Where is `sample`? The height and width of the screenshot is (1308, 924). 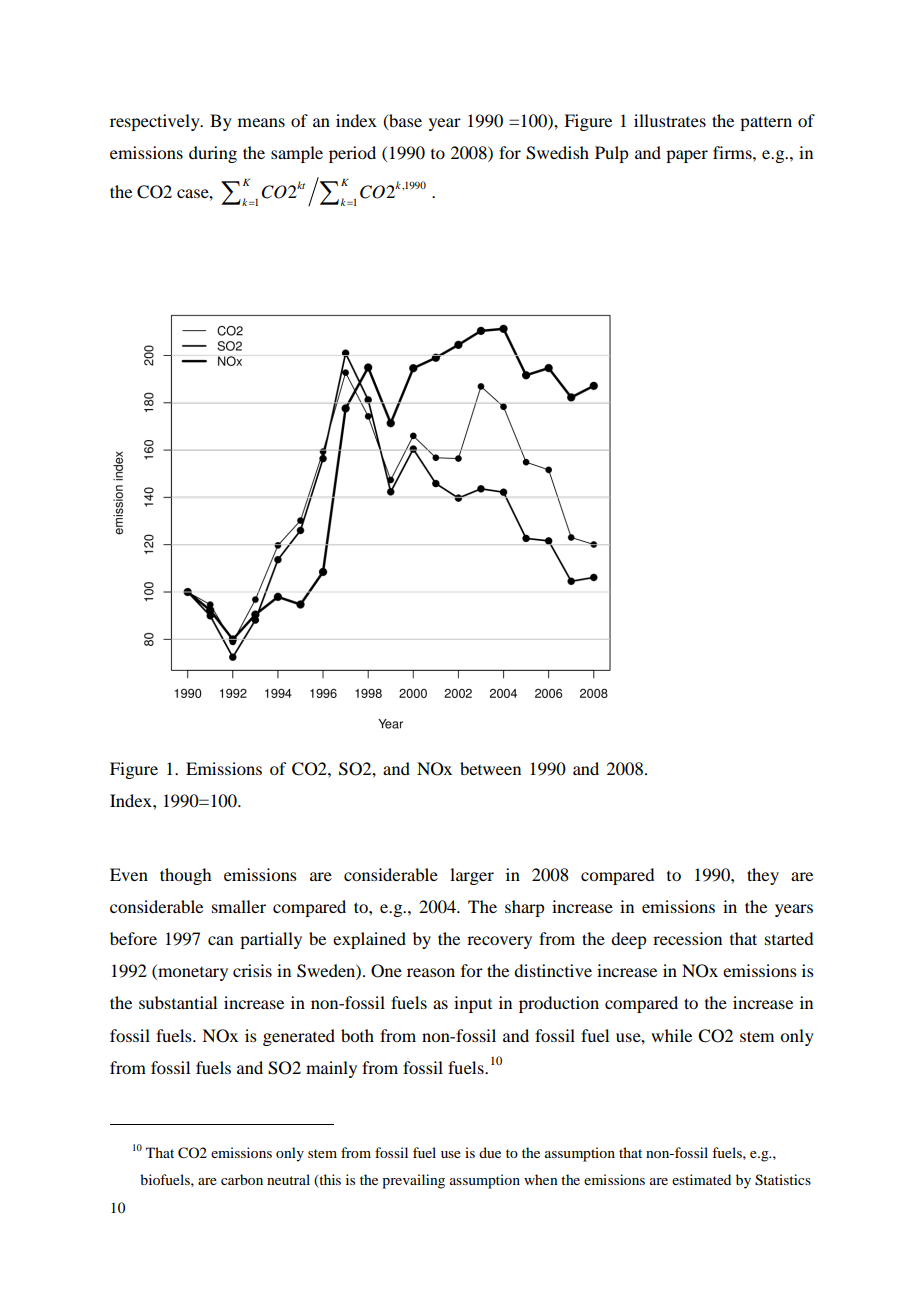 sample is located at coordinates (297, 154).
